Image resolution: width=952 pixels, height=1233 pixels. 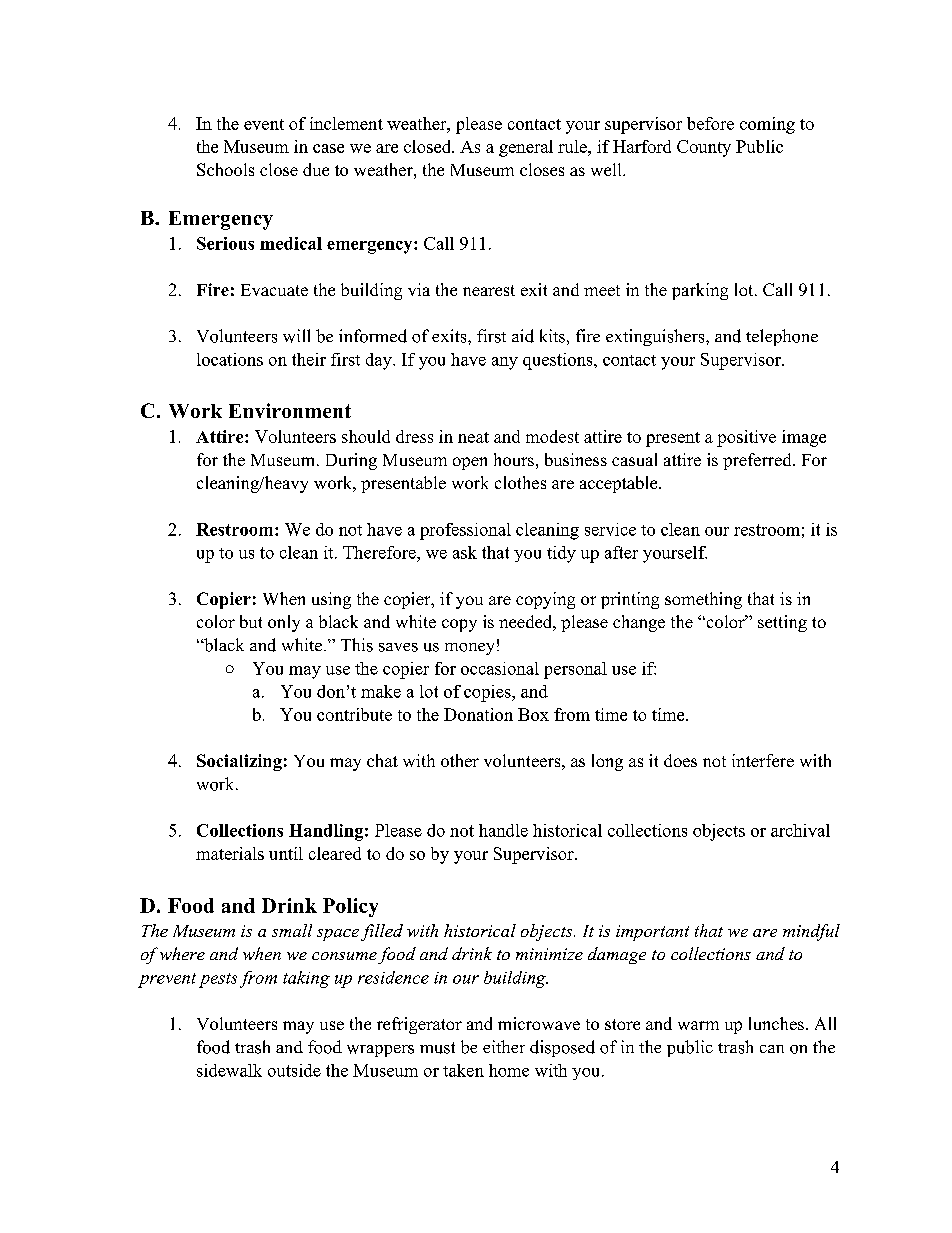 What do you see at coordinates (758, 461) in the document?
I see `preferred` at bounding box center [758, 461].
